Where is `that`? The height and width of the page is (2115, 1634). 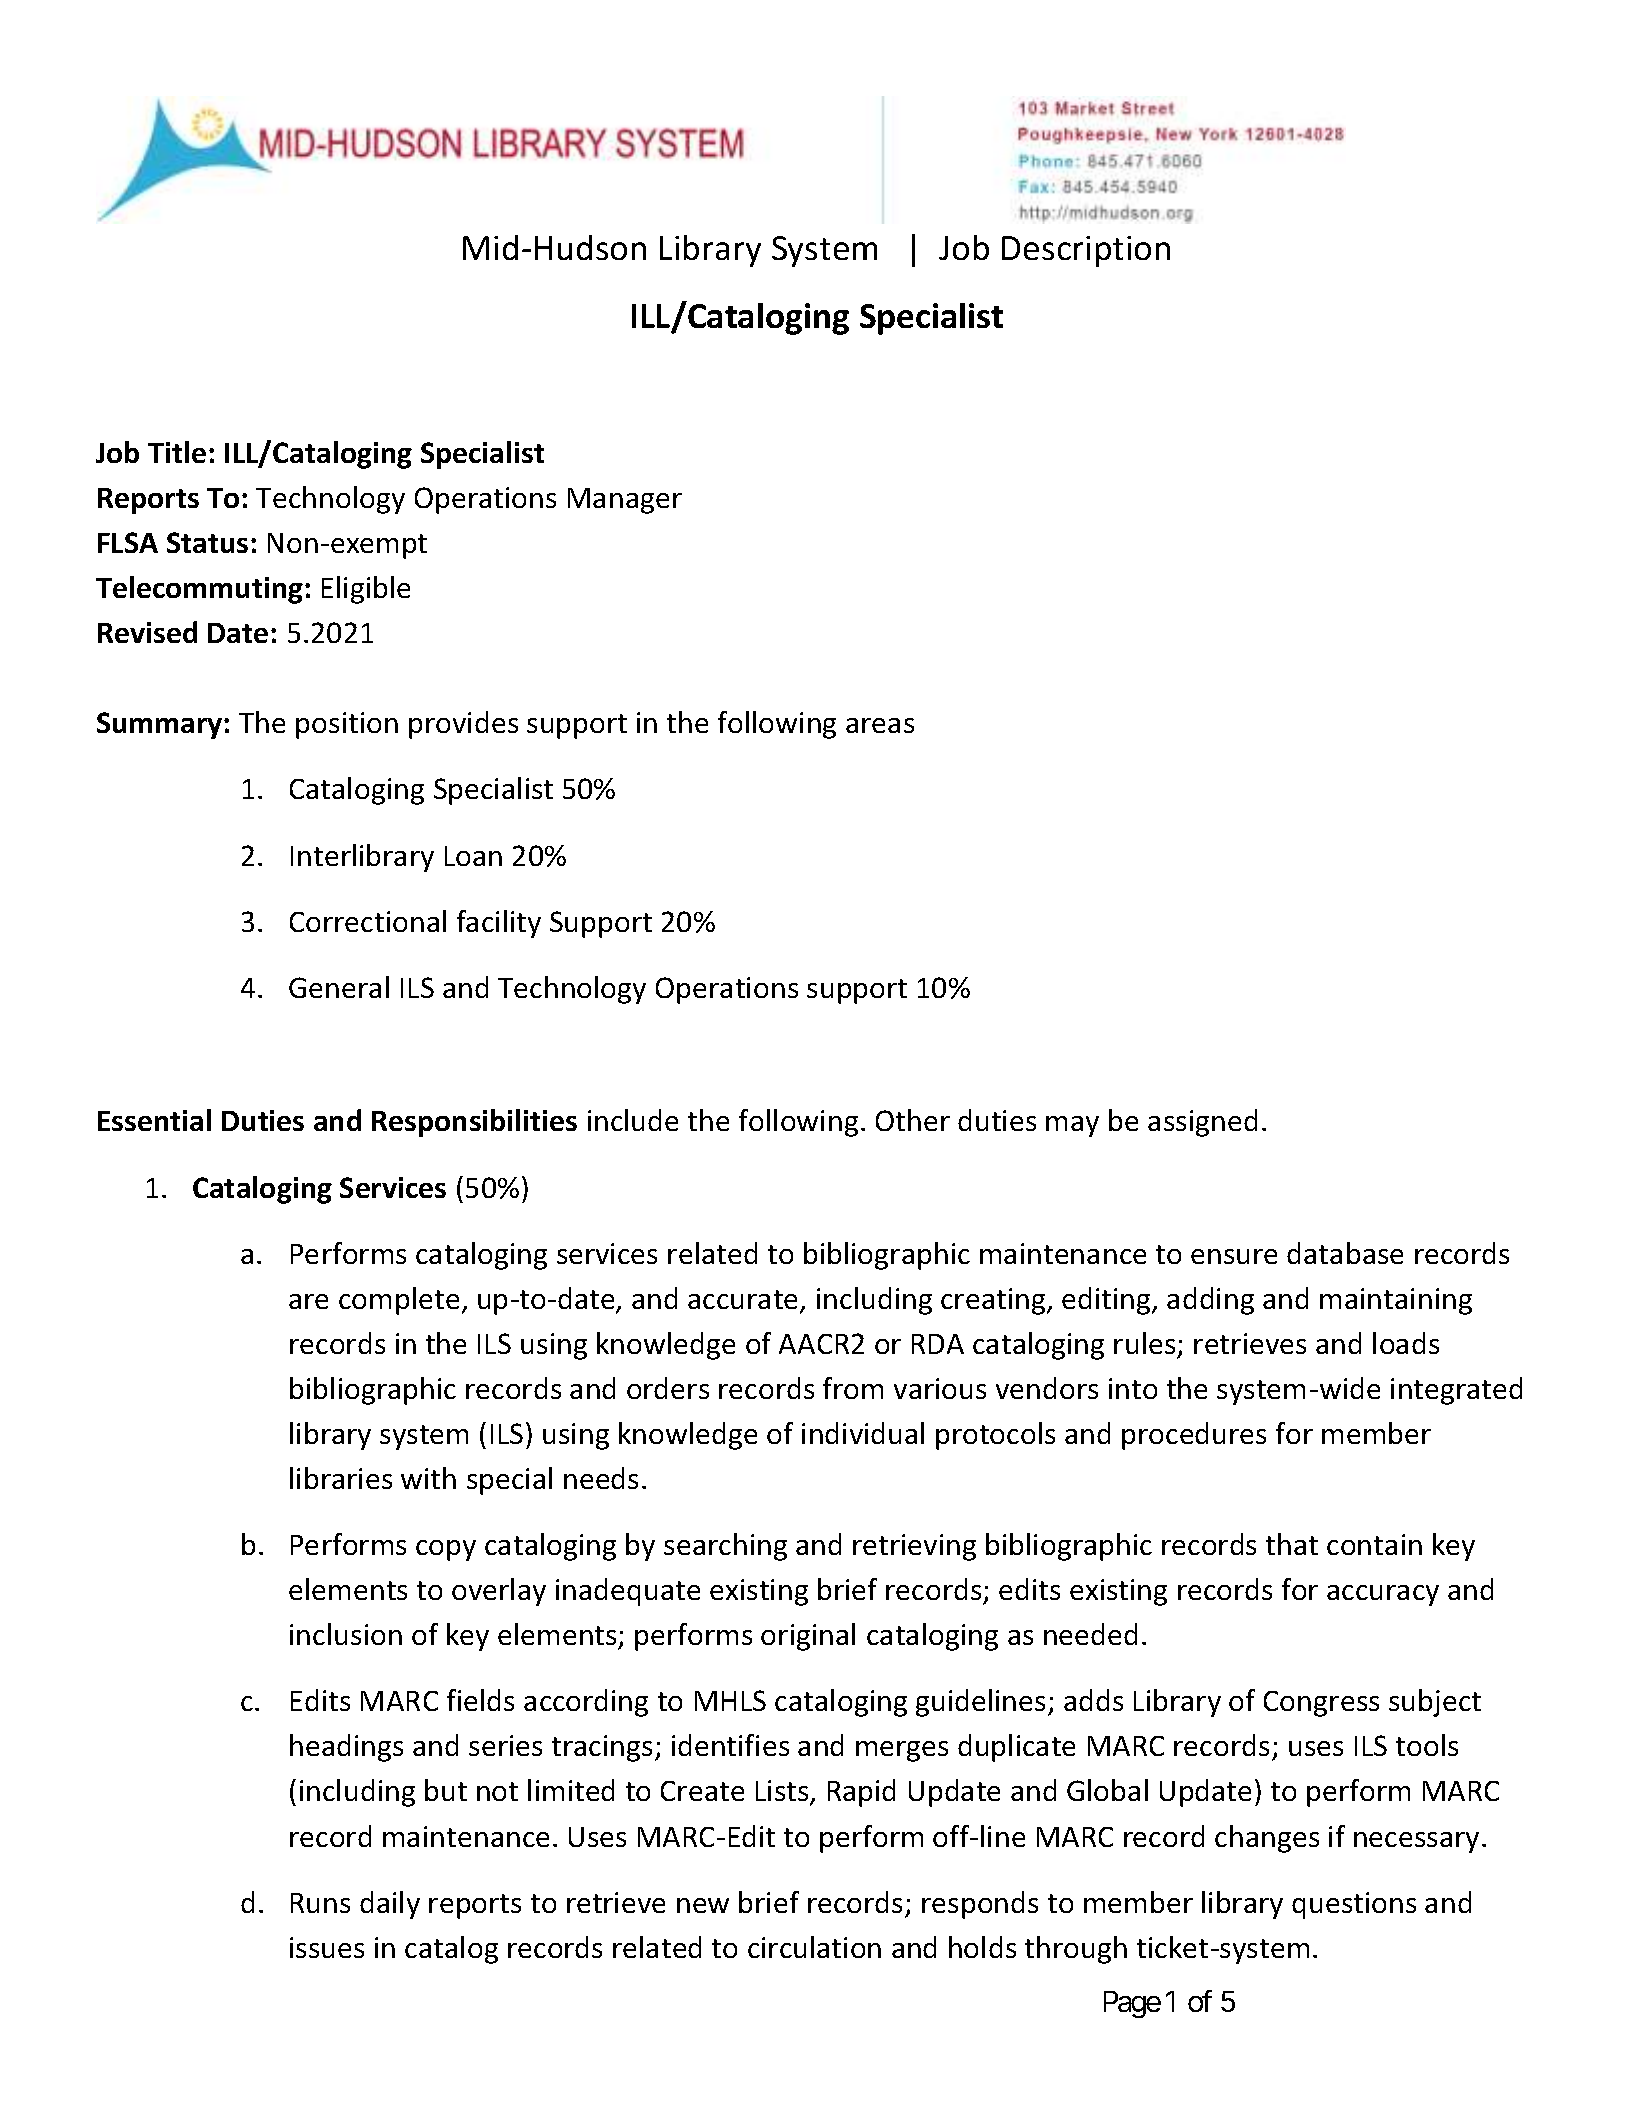 that is located at coordinates (1292, 1544).
